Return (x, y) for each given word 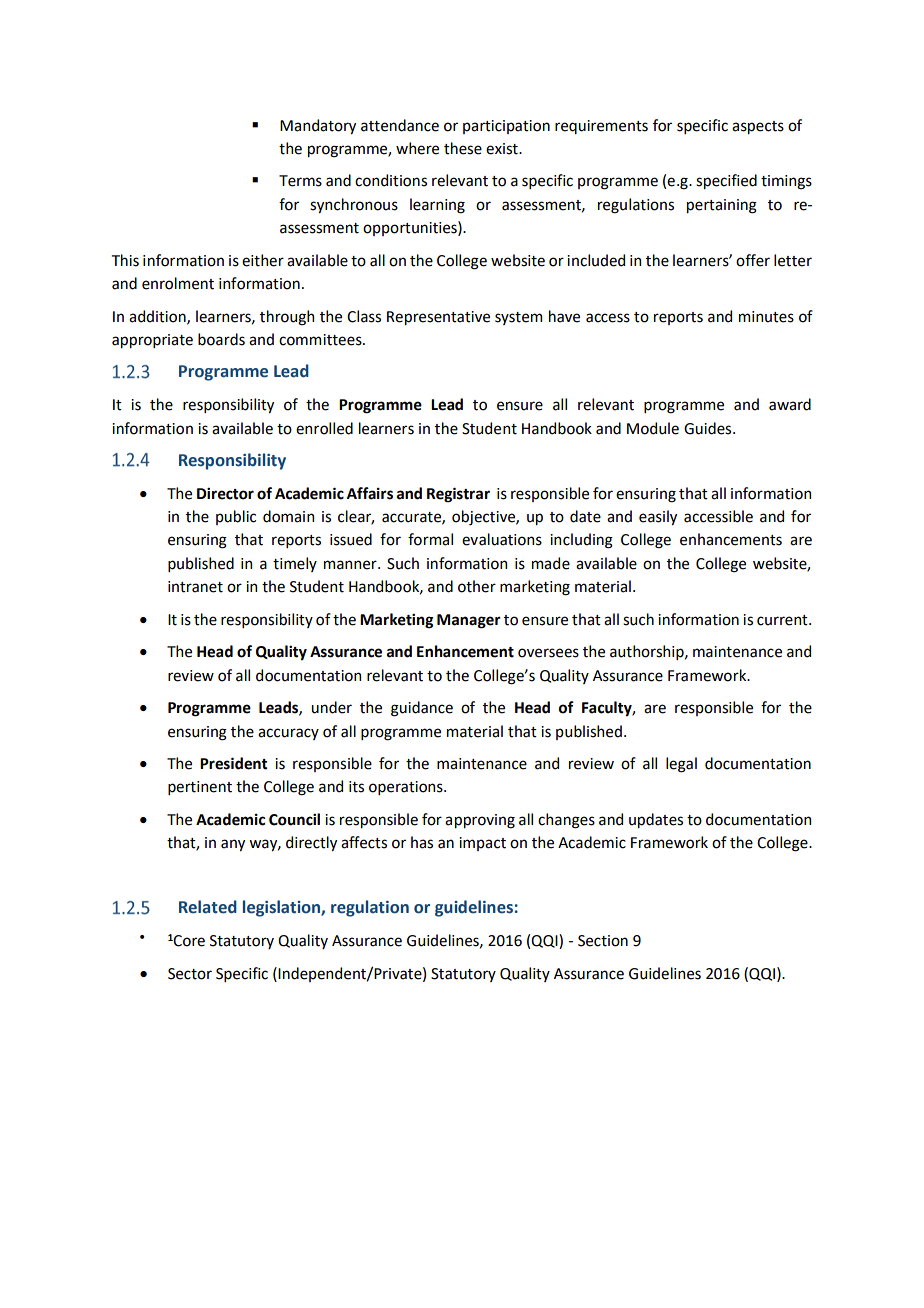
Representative (438, 318)
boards (221, 339)
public (236, 517)
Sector (190, 974)
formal (430, 539)
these (463, 148)
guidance (422, 709)
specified (726, 181)
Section (603, 941)
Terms (300, 181)
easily (658, 517)
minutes (766, 317)
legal (681, 765)
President (234, 763)
